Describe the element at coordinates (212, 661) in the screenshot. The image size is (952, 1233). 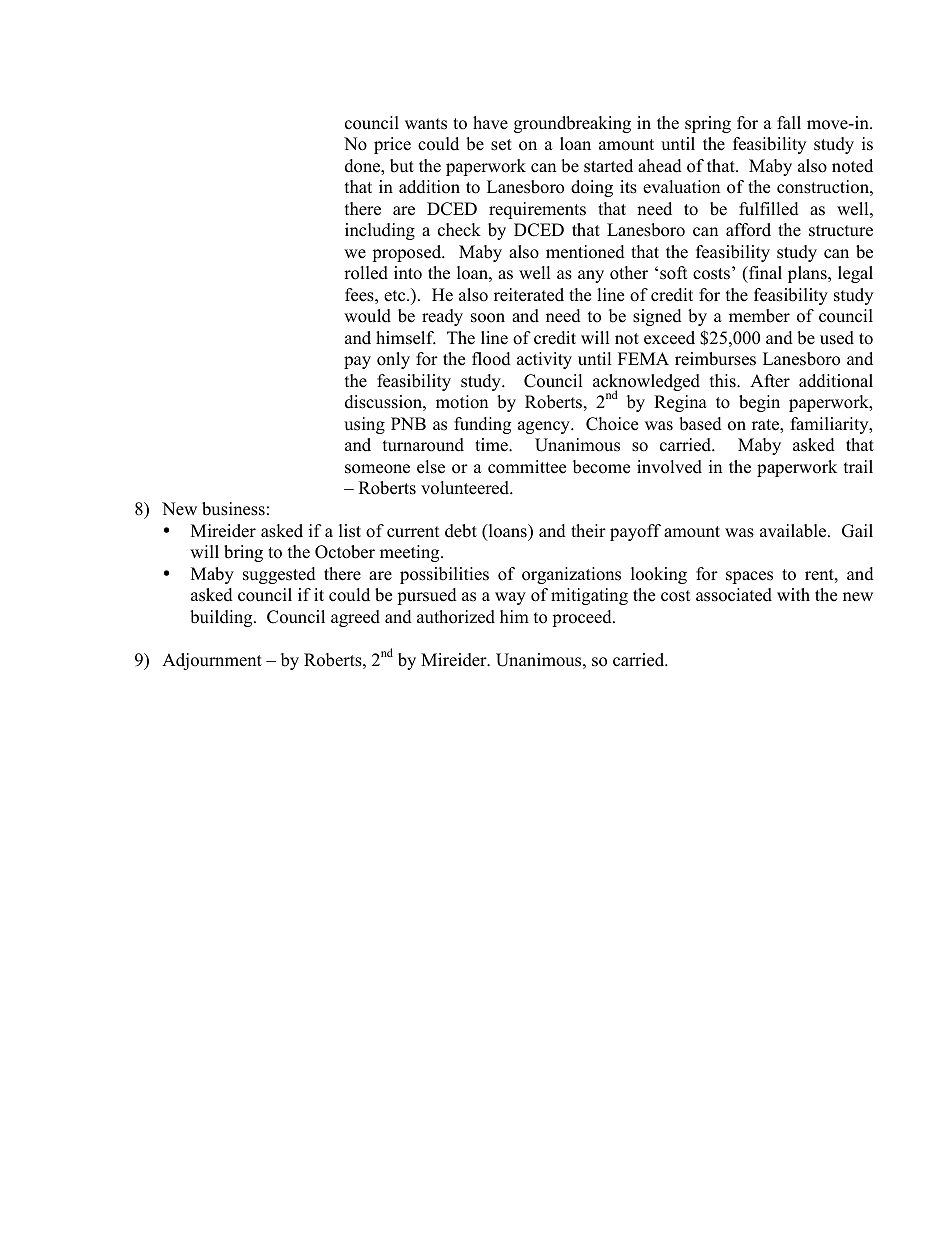
I see `Adjournment` at that location.
